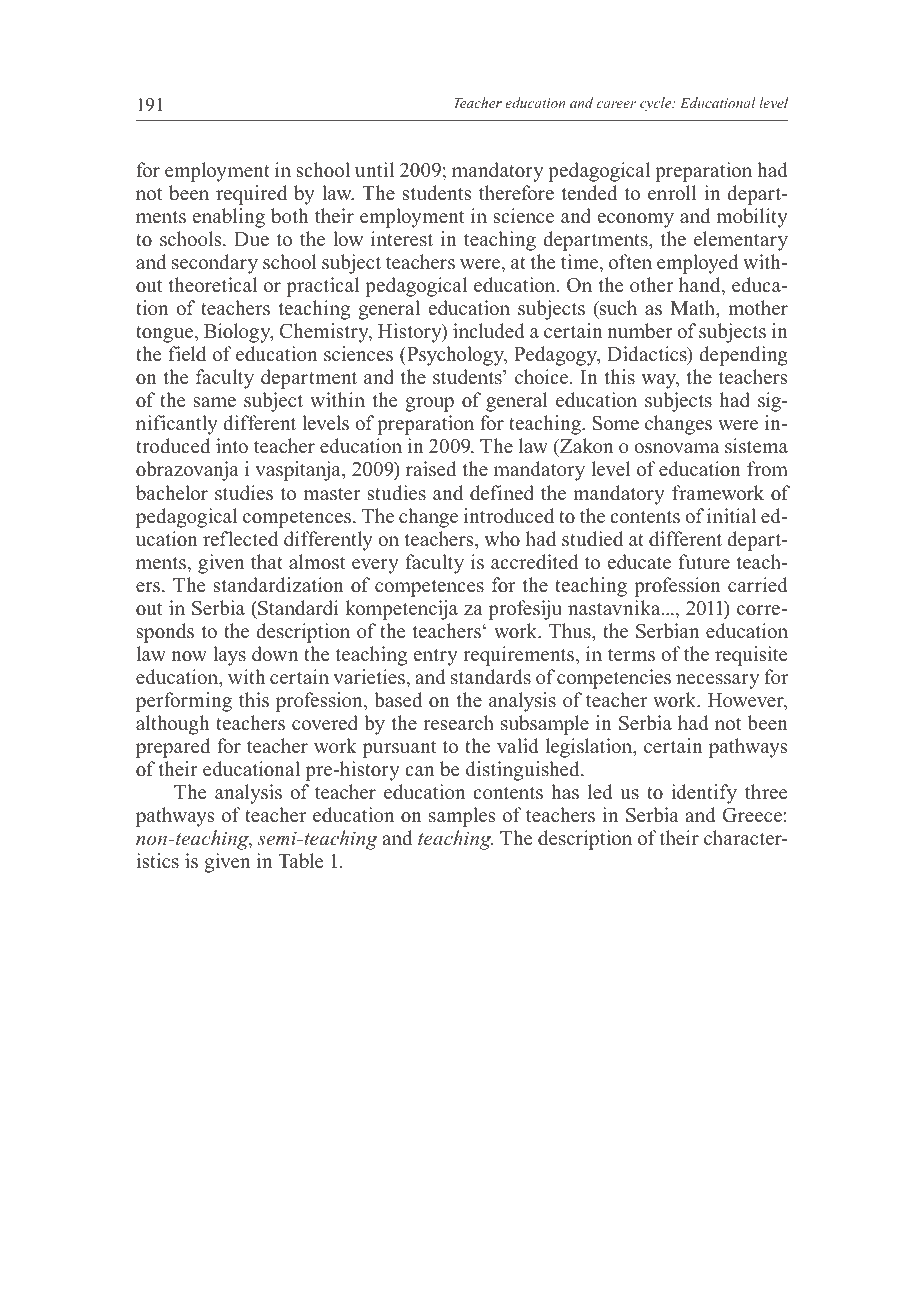  I want to click on bachelor, so click(172, 493).
